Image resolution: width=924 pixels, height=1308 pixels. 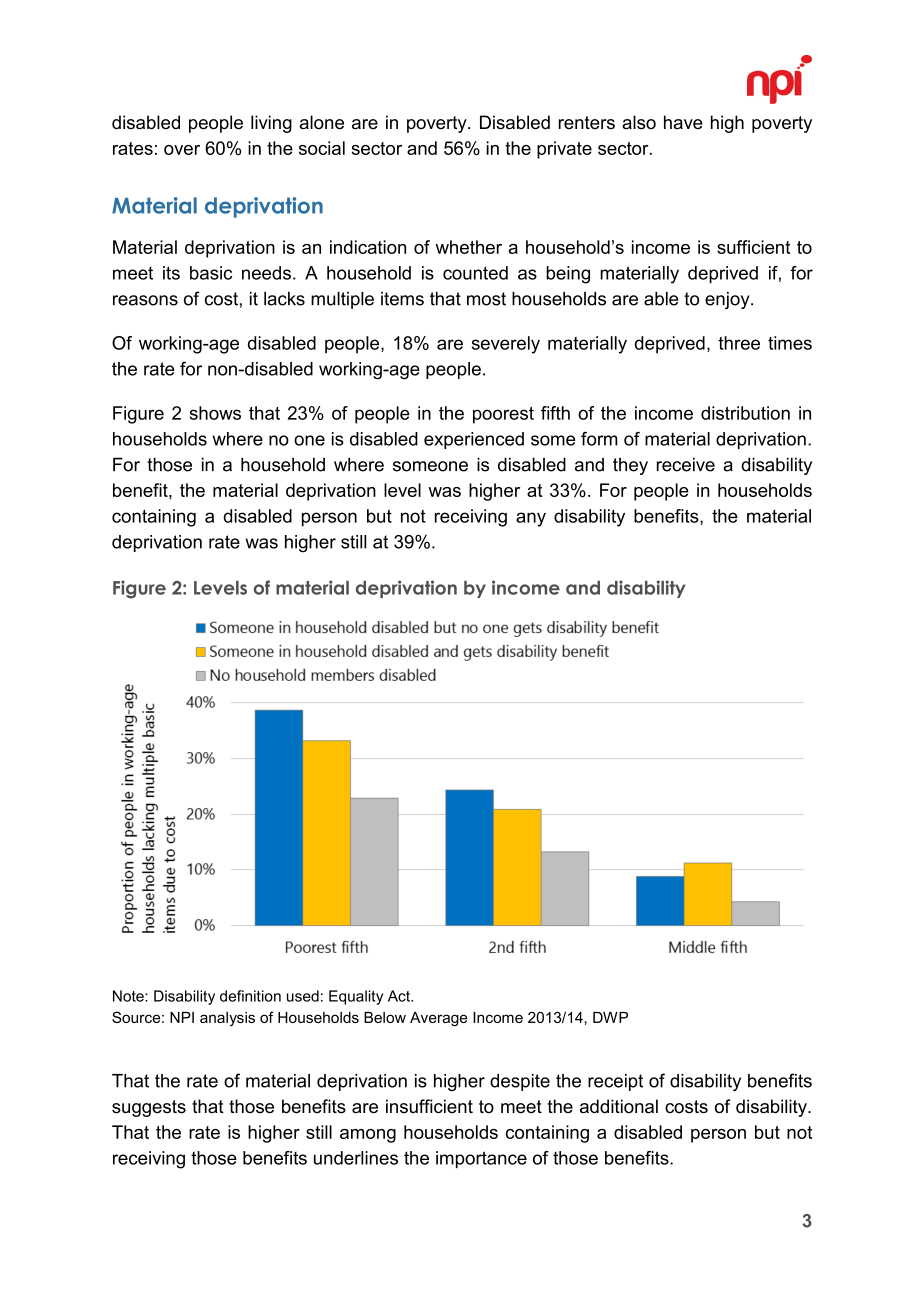 I want to click on any, so click(x=531, y=519).
